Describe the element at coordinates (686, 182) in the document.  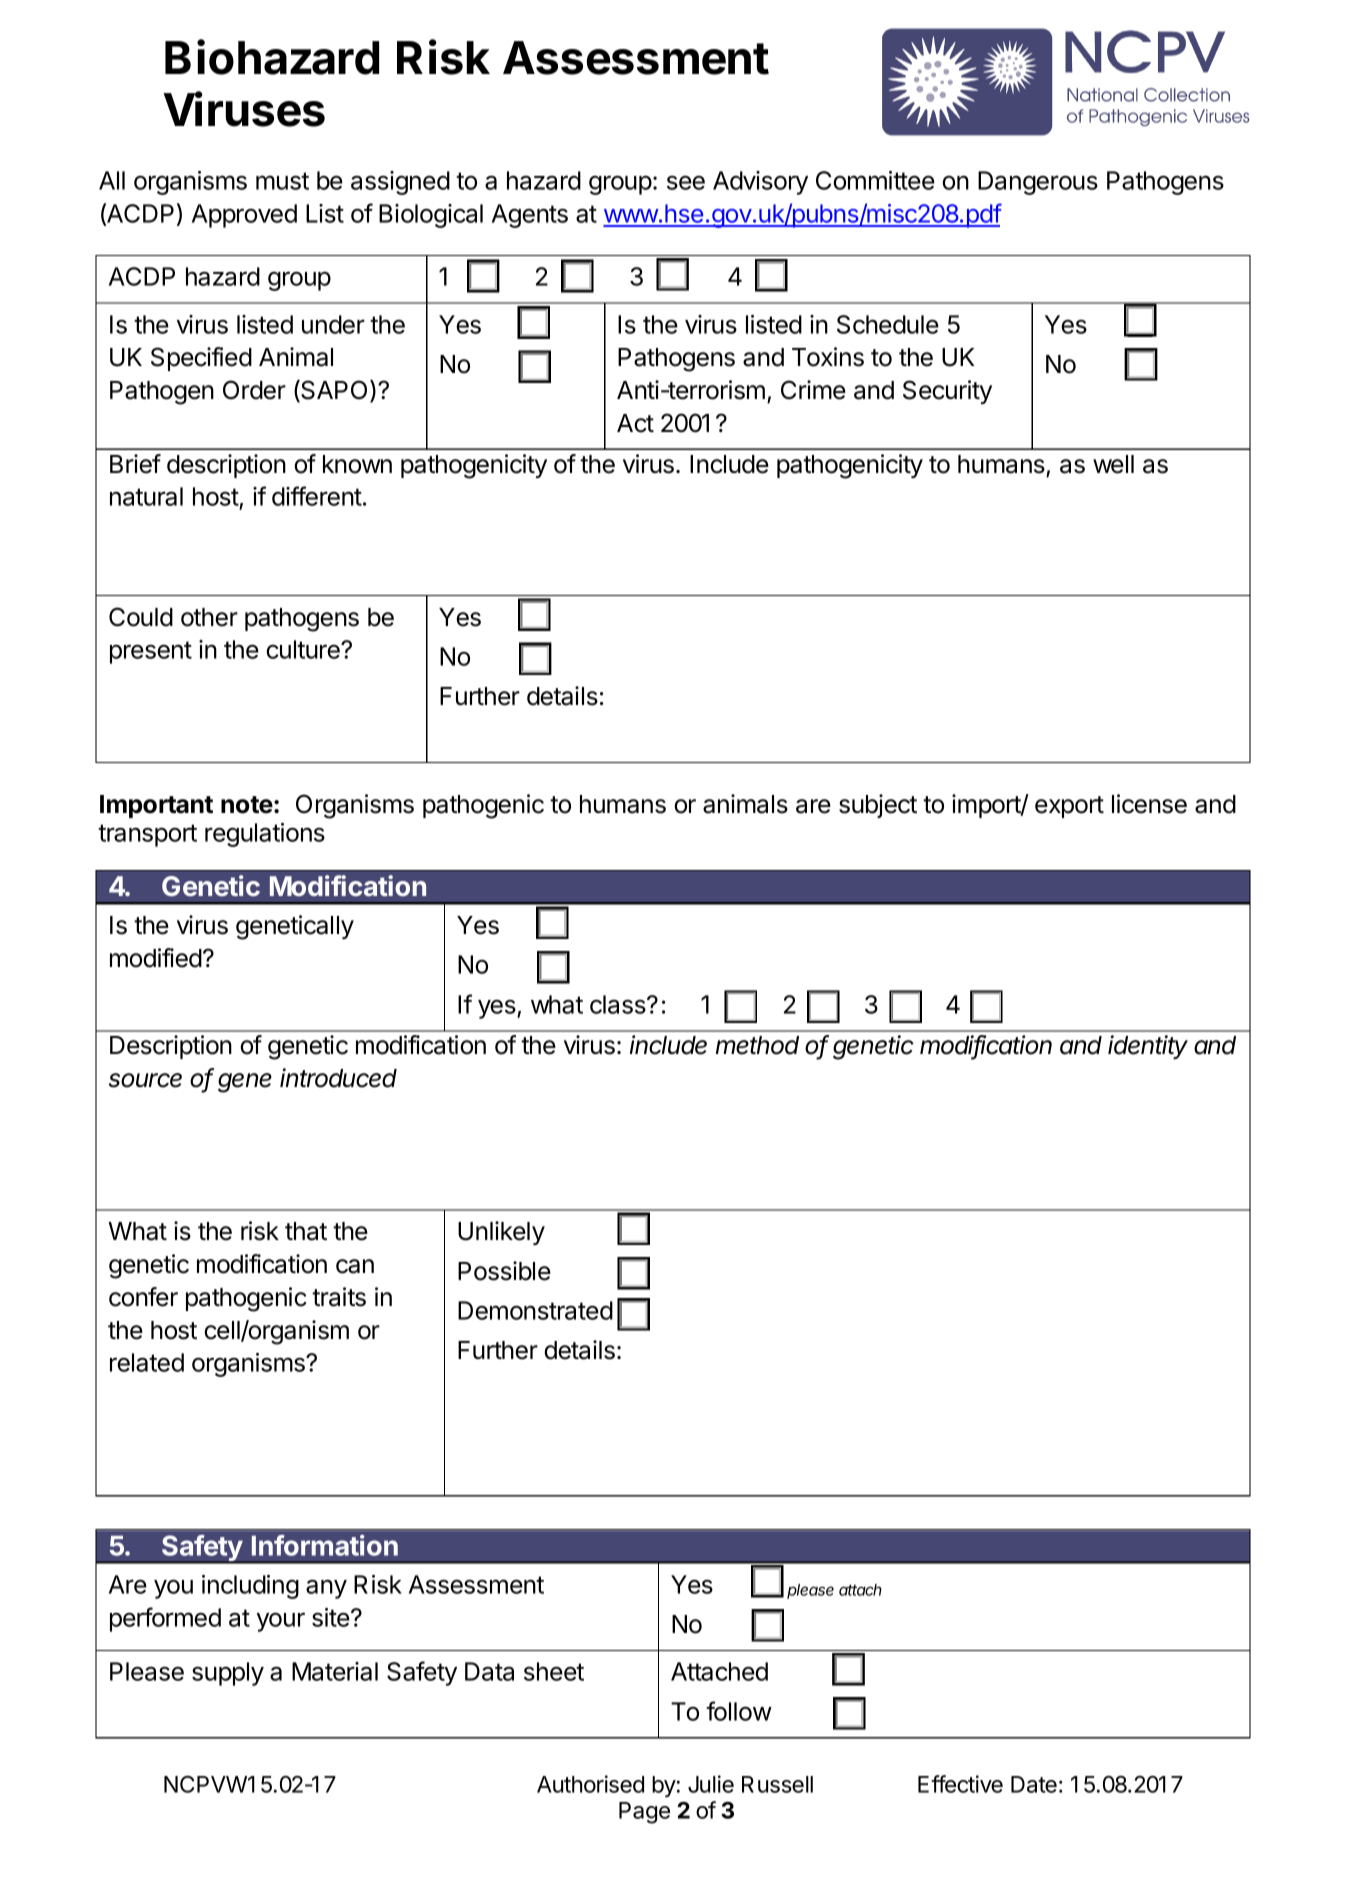
I see `see` at that location.
